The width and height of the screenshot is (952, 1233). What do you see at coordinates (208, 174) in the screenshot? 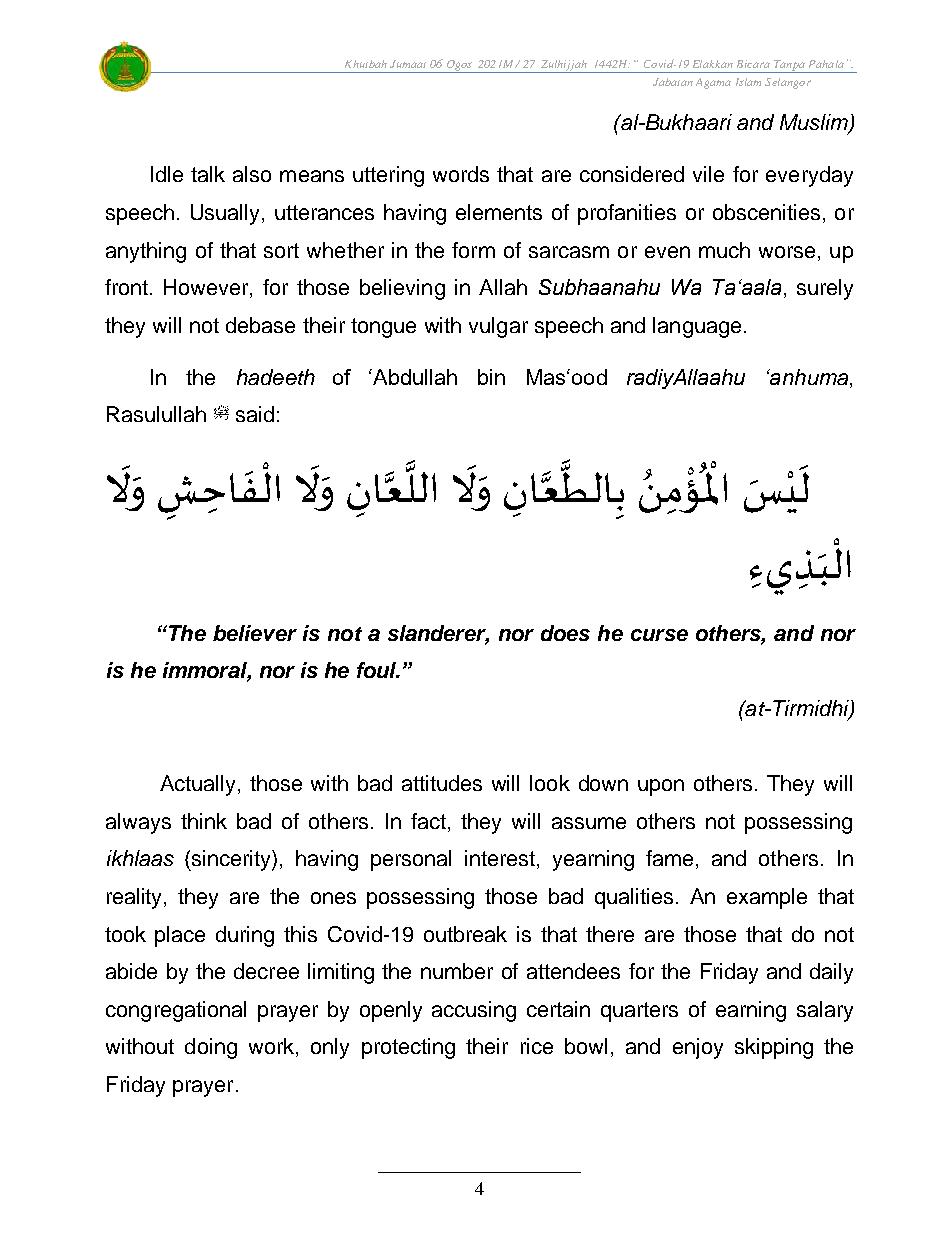
I see `talk` at bounding box center [208, 174].
